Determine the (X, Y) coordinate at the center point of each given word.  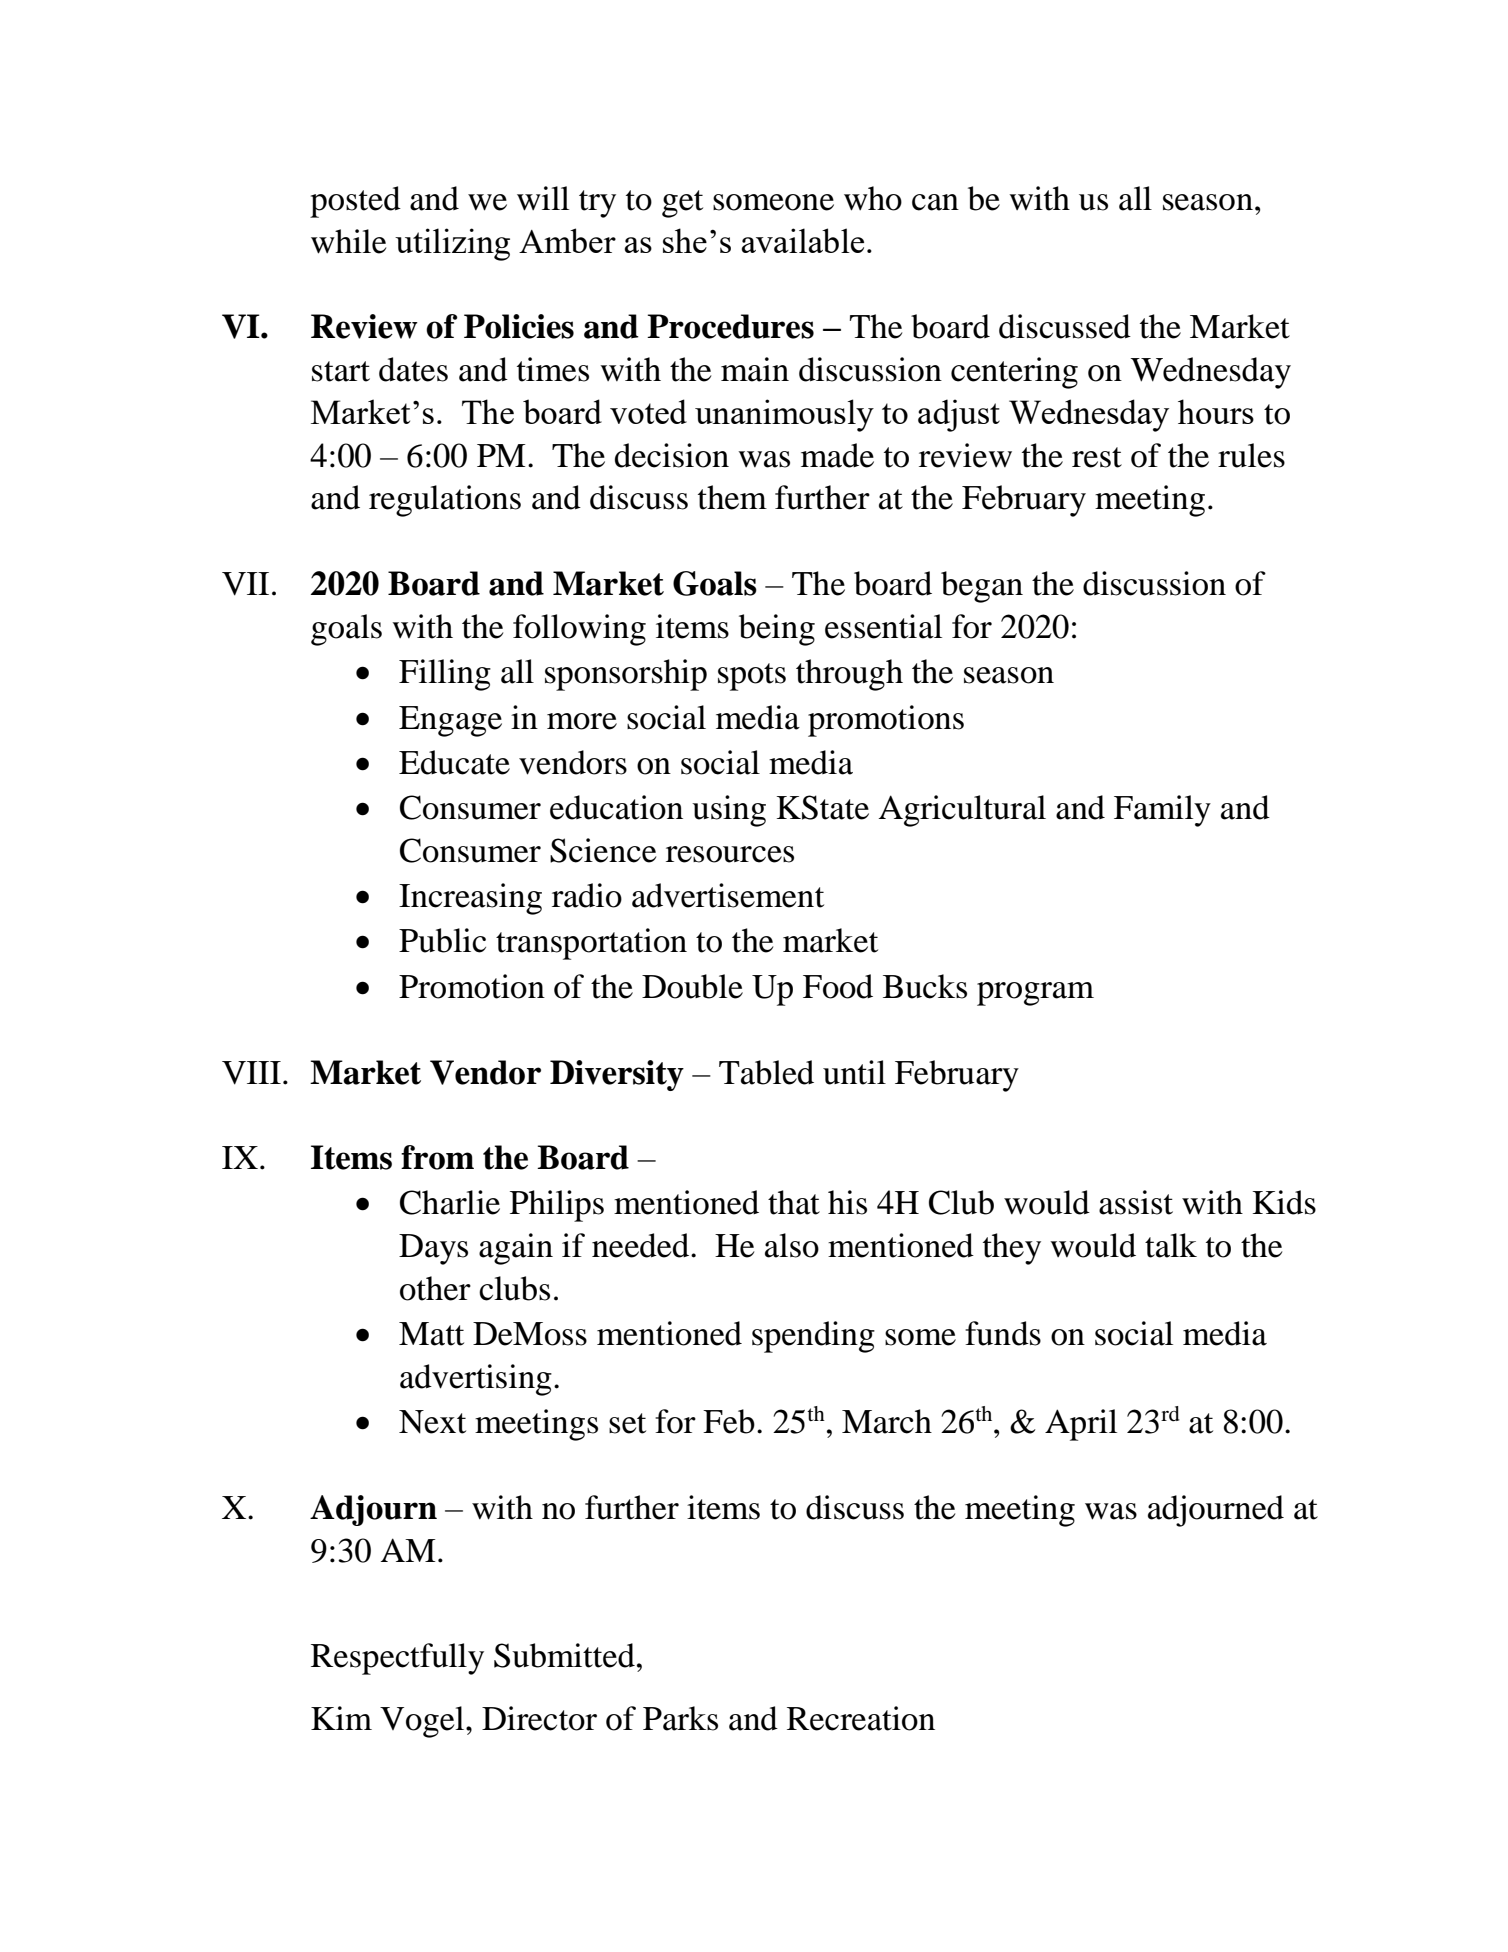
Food (838, 986)
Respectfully (397, 1659)
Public (442, 940)
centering (1014, 373)
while (348, 241)
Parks (680, 1718)
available (802, 240)
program (1035, 994)
